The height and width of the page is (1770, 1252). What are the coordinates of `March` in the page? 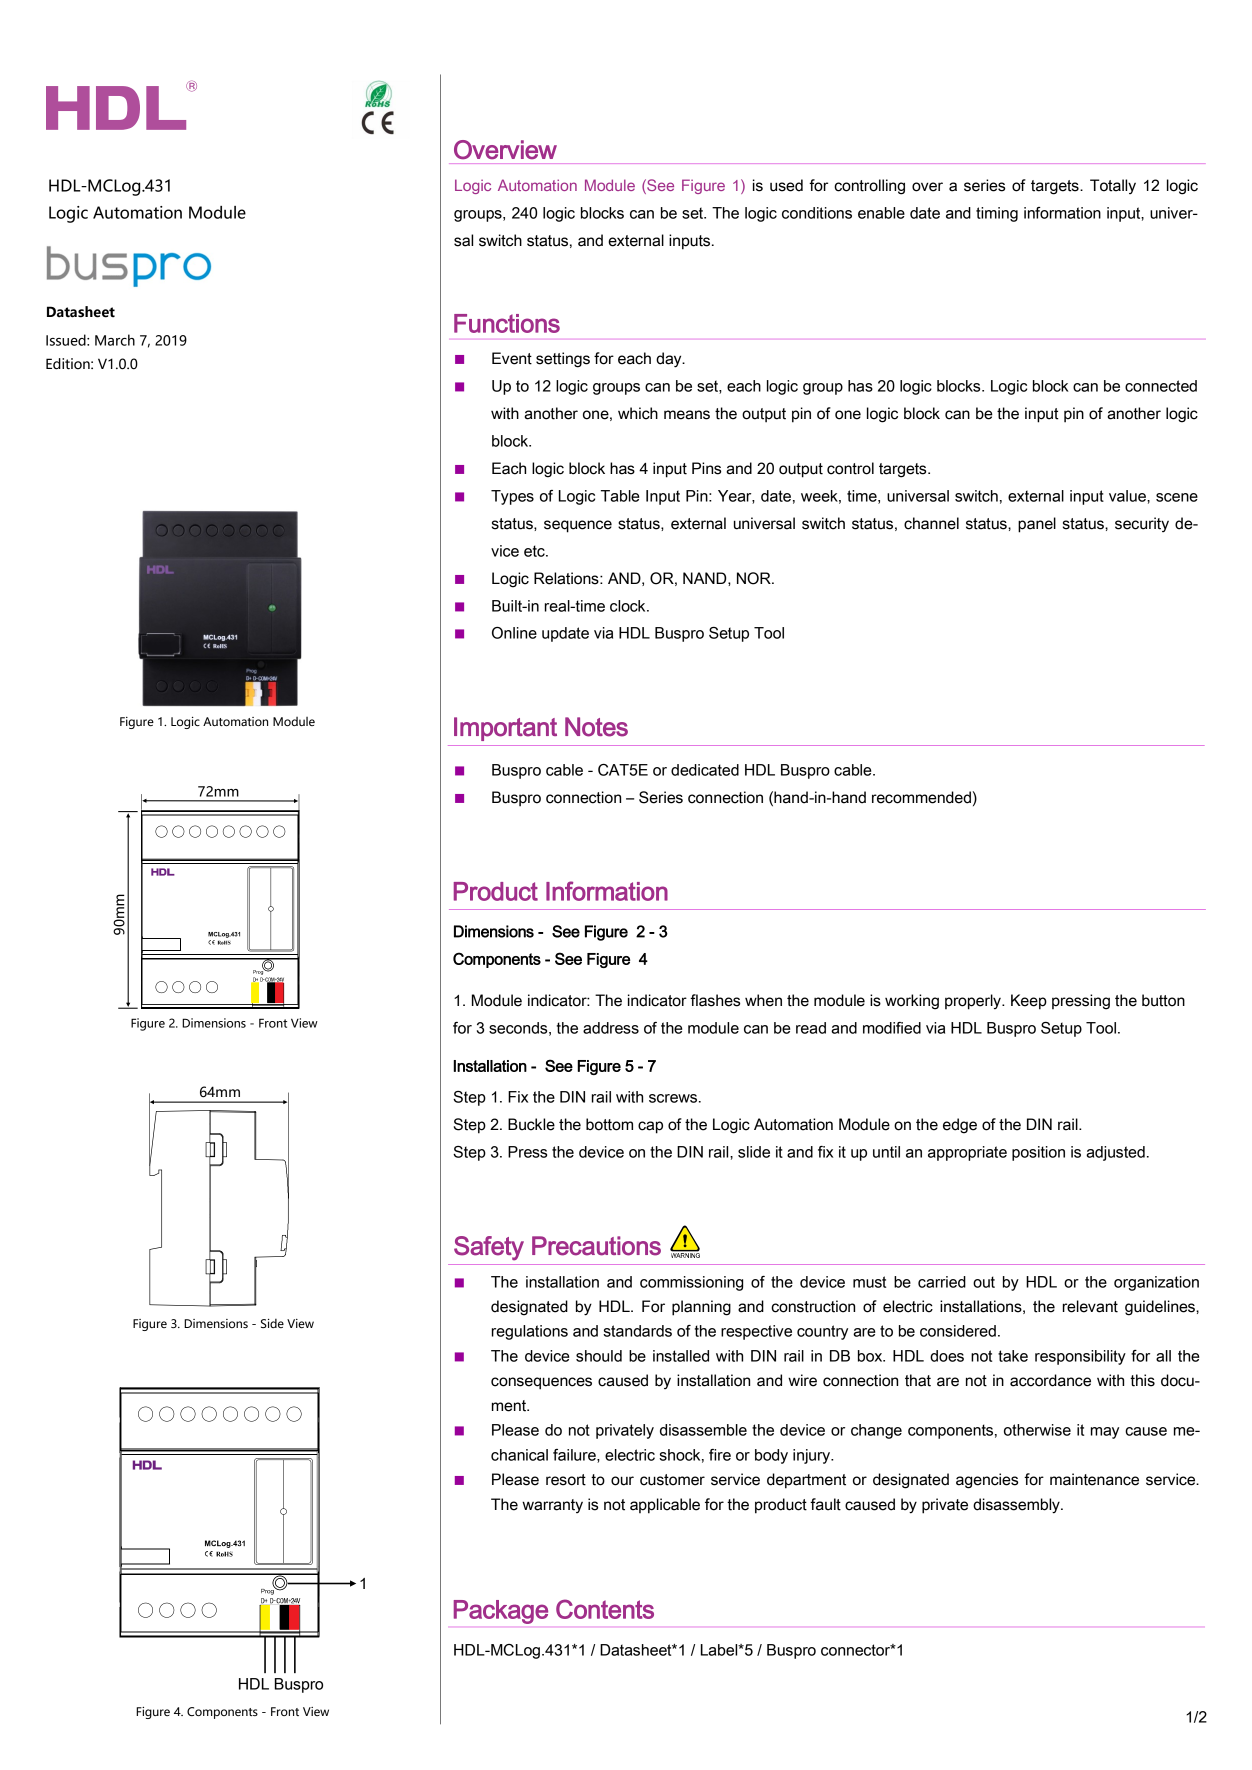 It's located at (115, 340).
